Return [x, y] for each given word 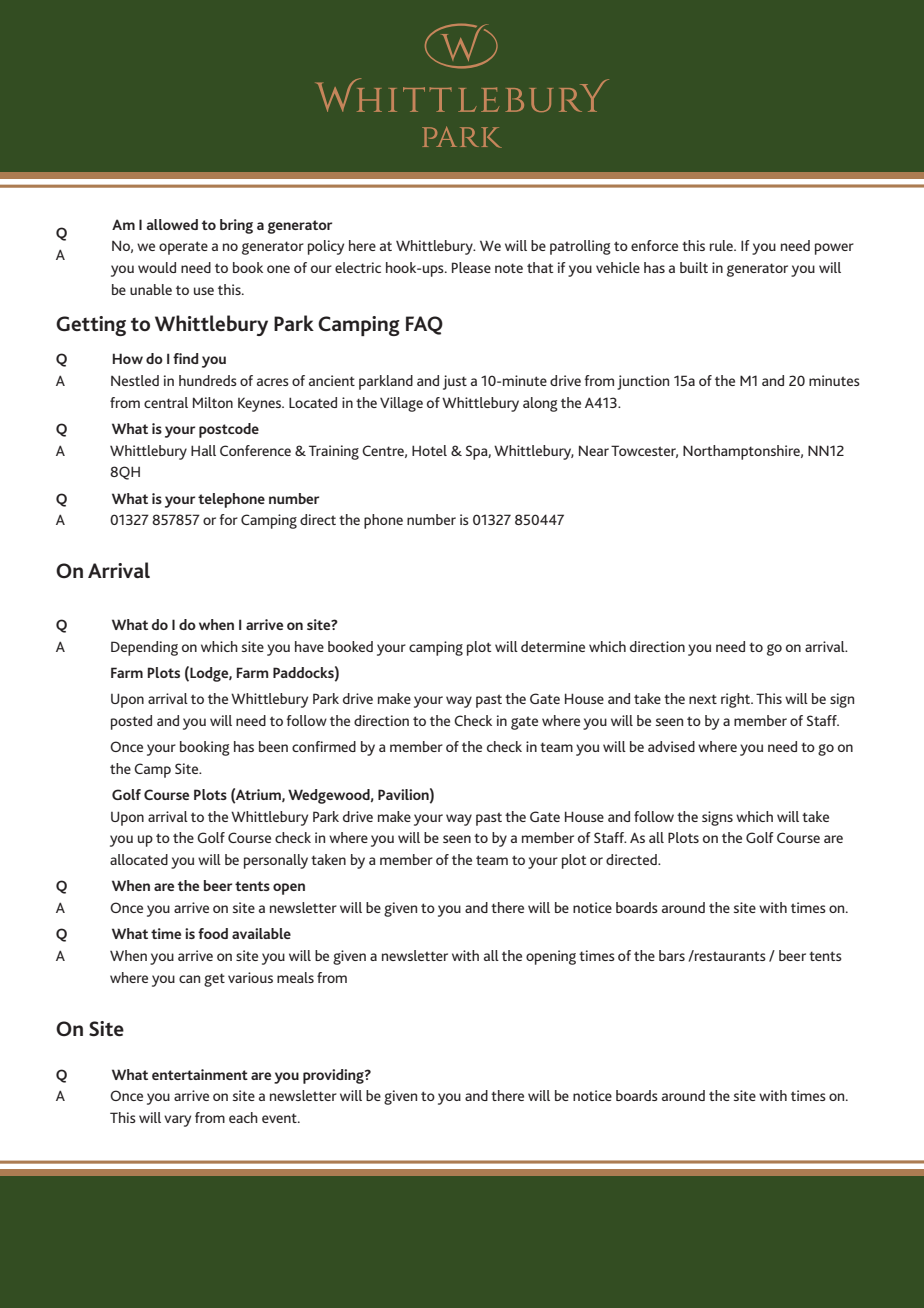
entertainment [200, 1074]
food [213, 933]
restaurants [729, 955]
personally [276, 861]
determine [553, 646]
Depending [144, 648]
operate [183, 248]
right [737, 700]
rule [722, 245]
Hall [203, 450]
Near [594, 450]
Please [471, 267]
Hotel [429, 450]
